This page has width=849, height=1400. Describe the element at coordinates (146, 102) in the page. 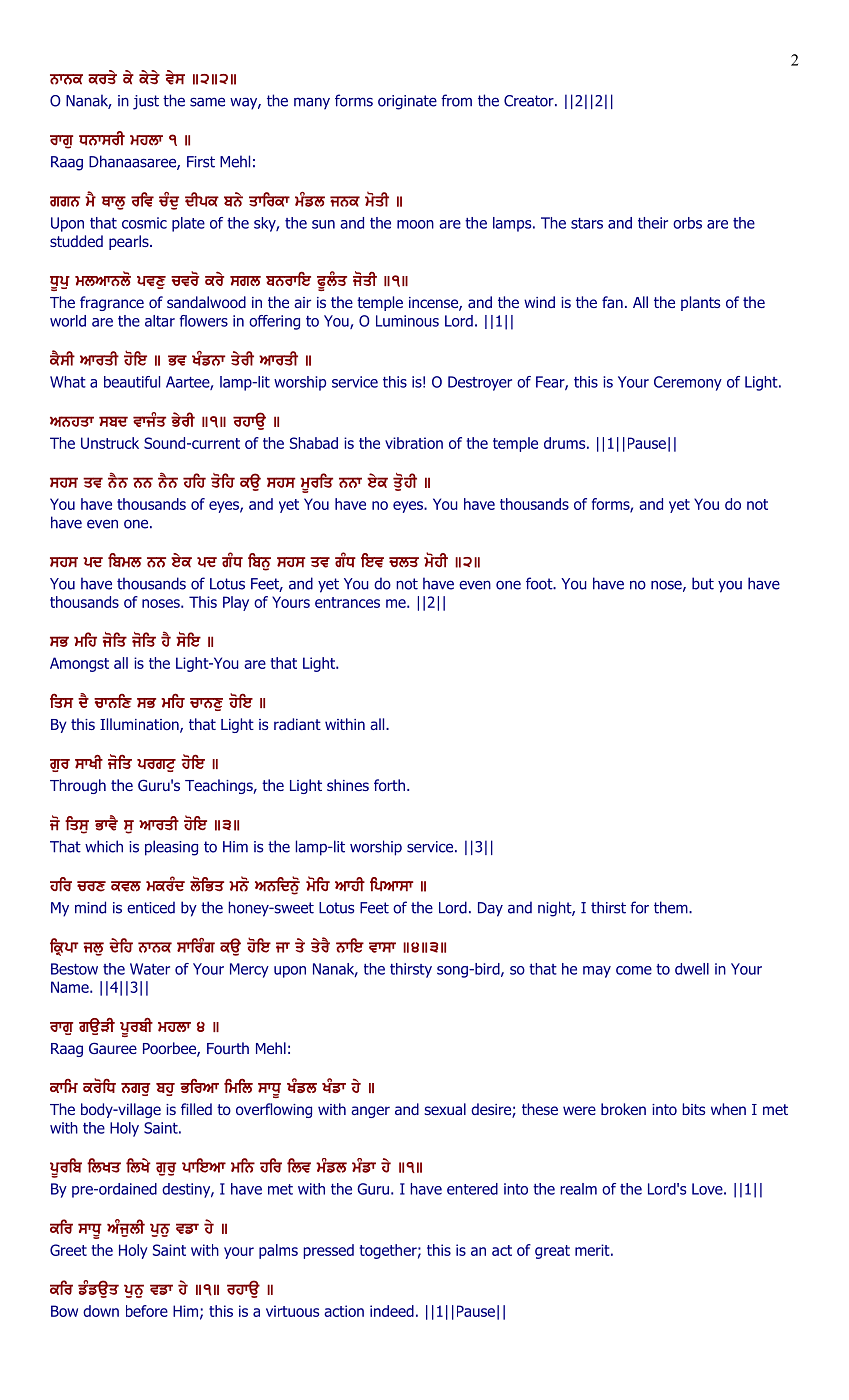

I see `just` at that location.
